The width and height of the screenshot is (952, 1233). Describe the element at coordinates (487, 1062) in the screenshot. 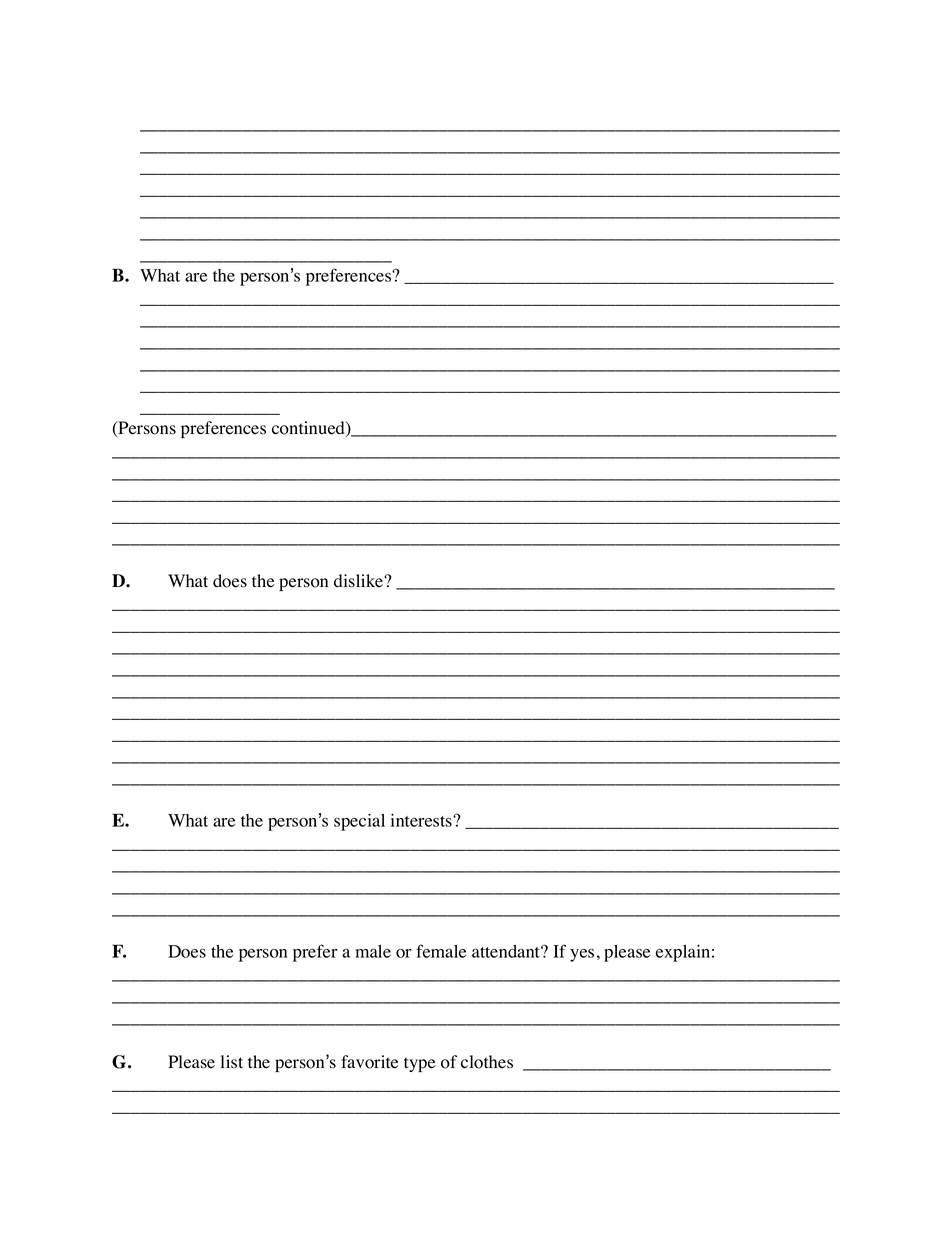

I see `clothes` at that location.
